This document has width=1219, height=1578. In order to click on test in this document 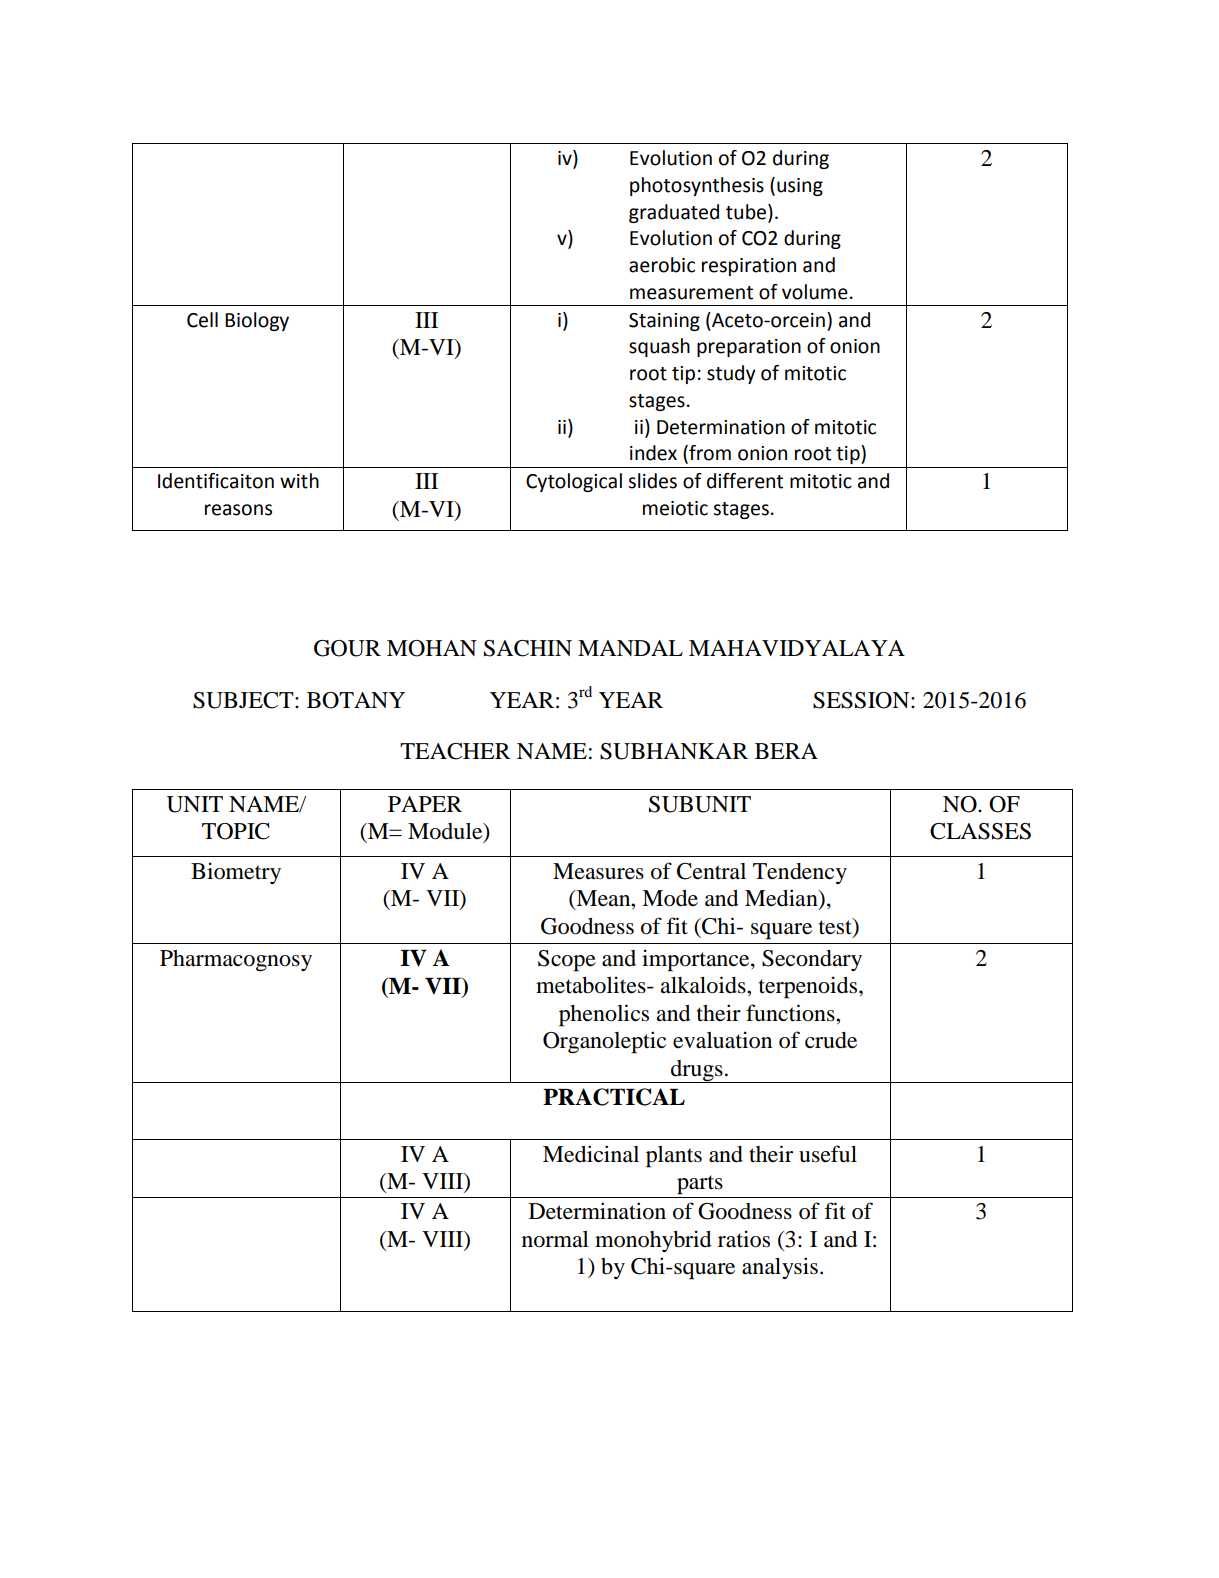, I will do `click(836, 926)`.
